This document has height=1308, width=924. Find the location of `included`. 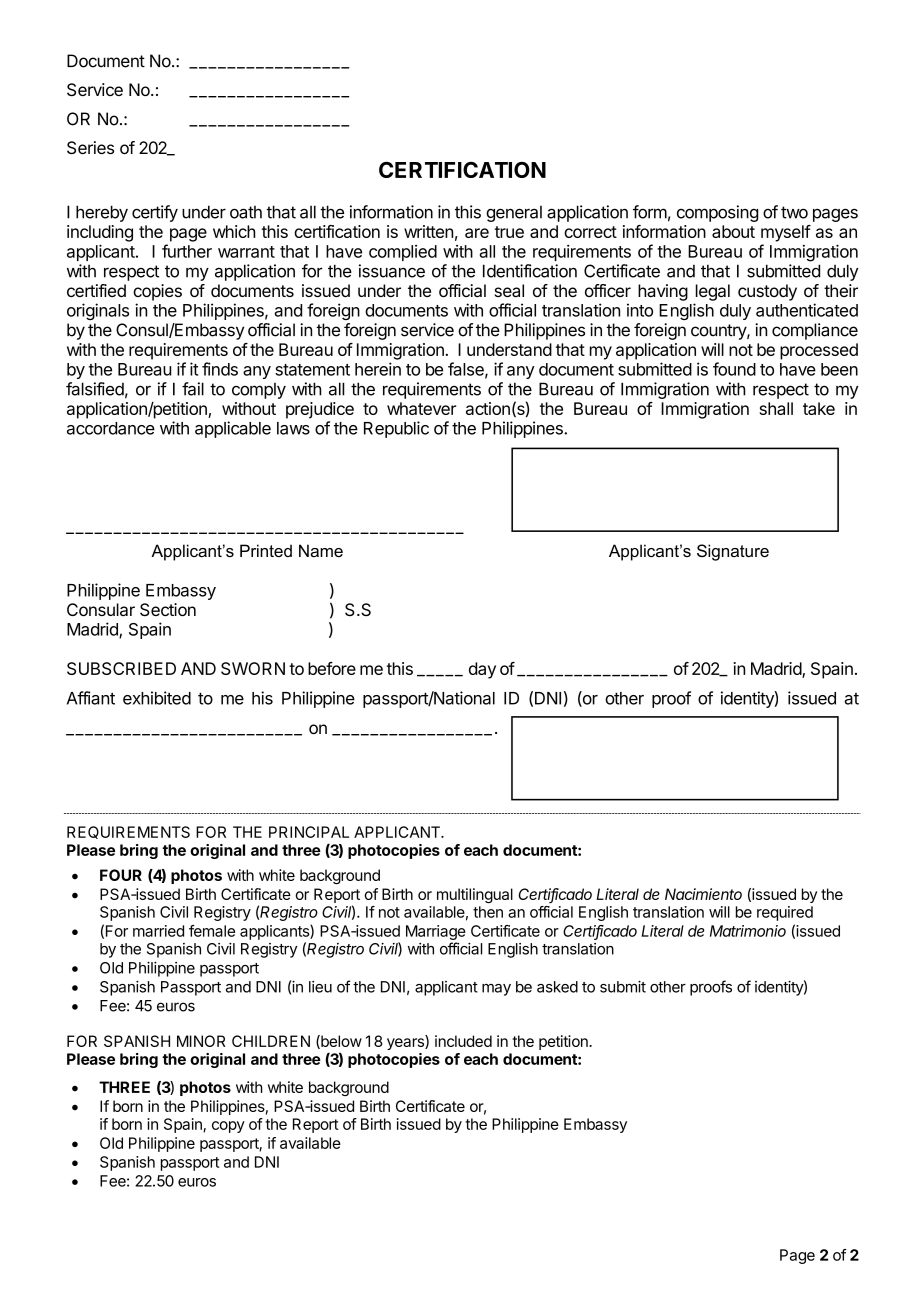

included is located at coordinates (463, 1041).
